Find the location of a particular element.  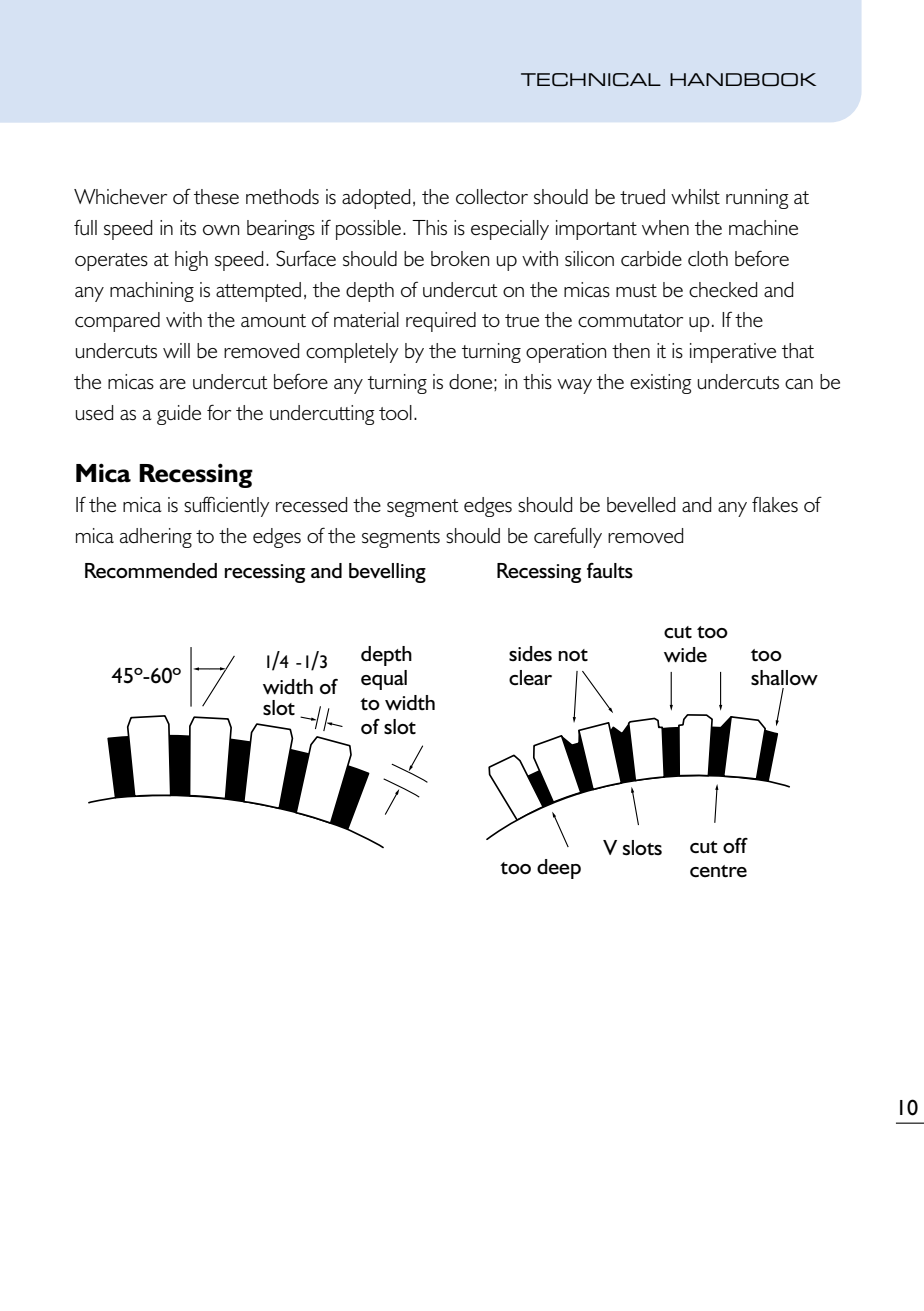

HANDBOOK is located at coordinates (743, 79).
